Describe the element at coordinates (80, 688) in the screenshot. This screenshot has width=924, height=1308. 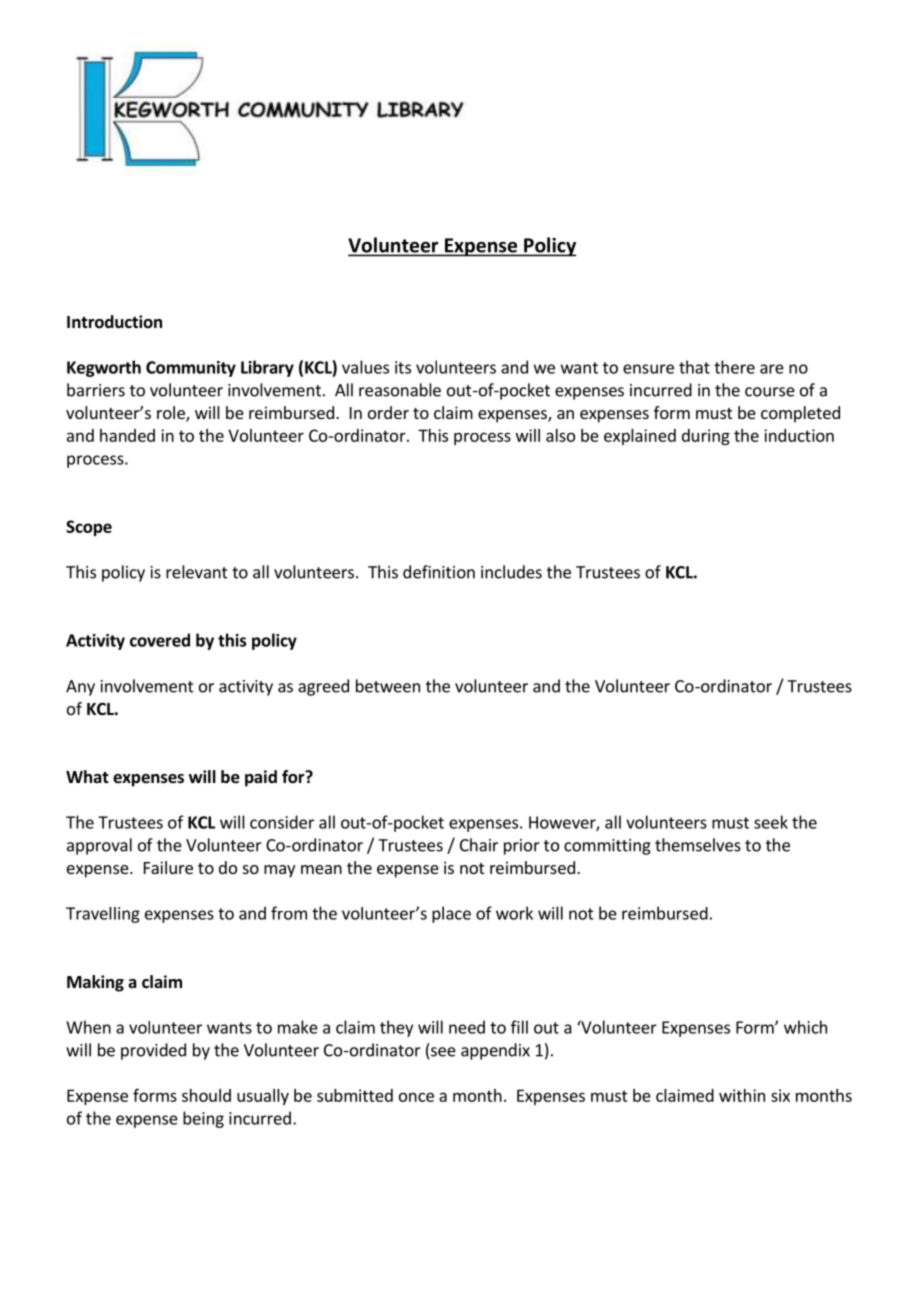
I see `Any` at that location.
